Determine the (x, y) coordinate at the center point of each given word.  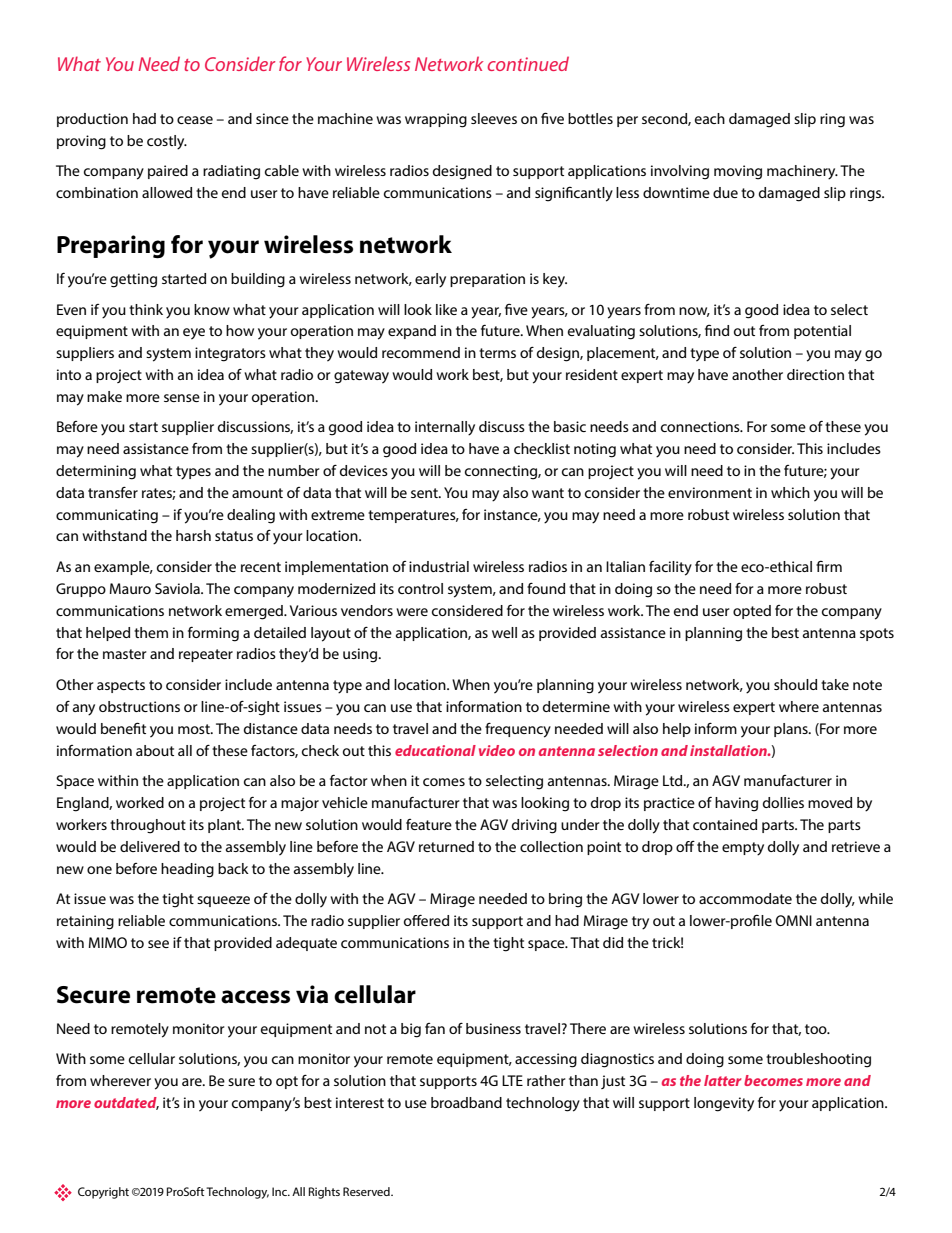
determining (96, 472)
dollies (783, 802)
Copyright (103, 1193)
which (790, 492)
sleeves (494, 118)
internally (445, 428)
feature (429, 824)
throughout (148, 826)
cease (195, 120)
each (710, 118)
